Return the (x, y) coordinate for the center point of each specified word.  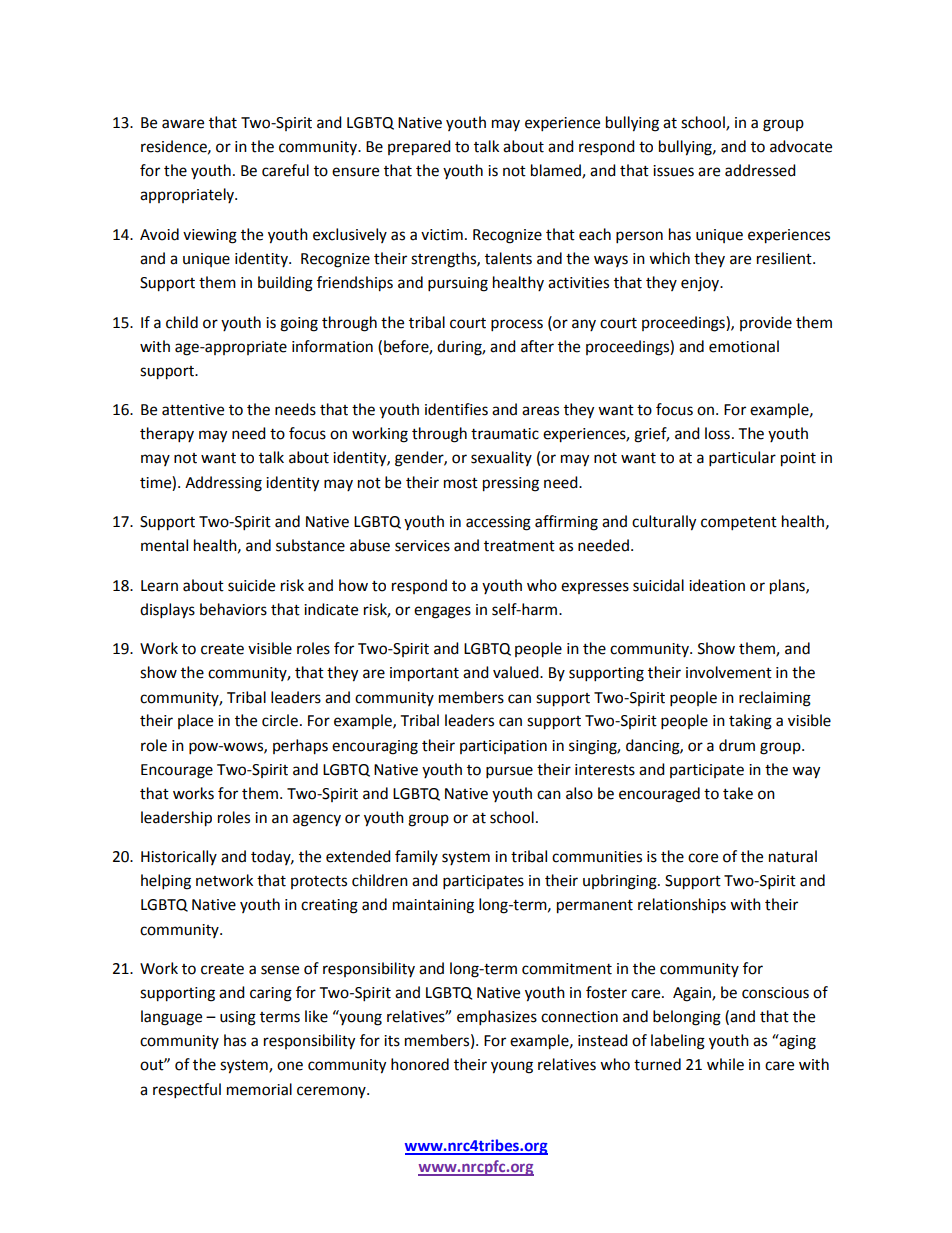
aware (183, 124)
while (725, 1064)
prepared (419, 148)
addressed (760, 170)
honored (420, 1064)
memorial (259, 1089)
